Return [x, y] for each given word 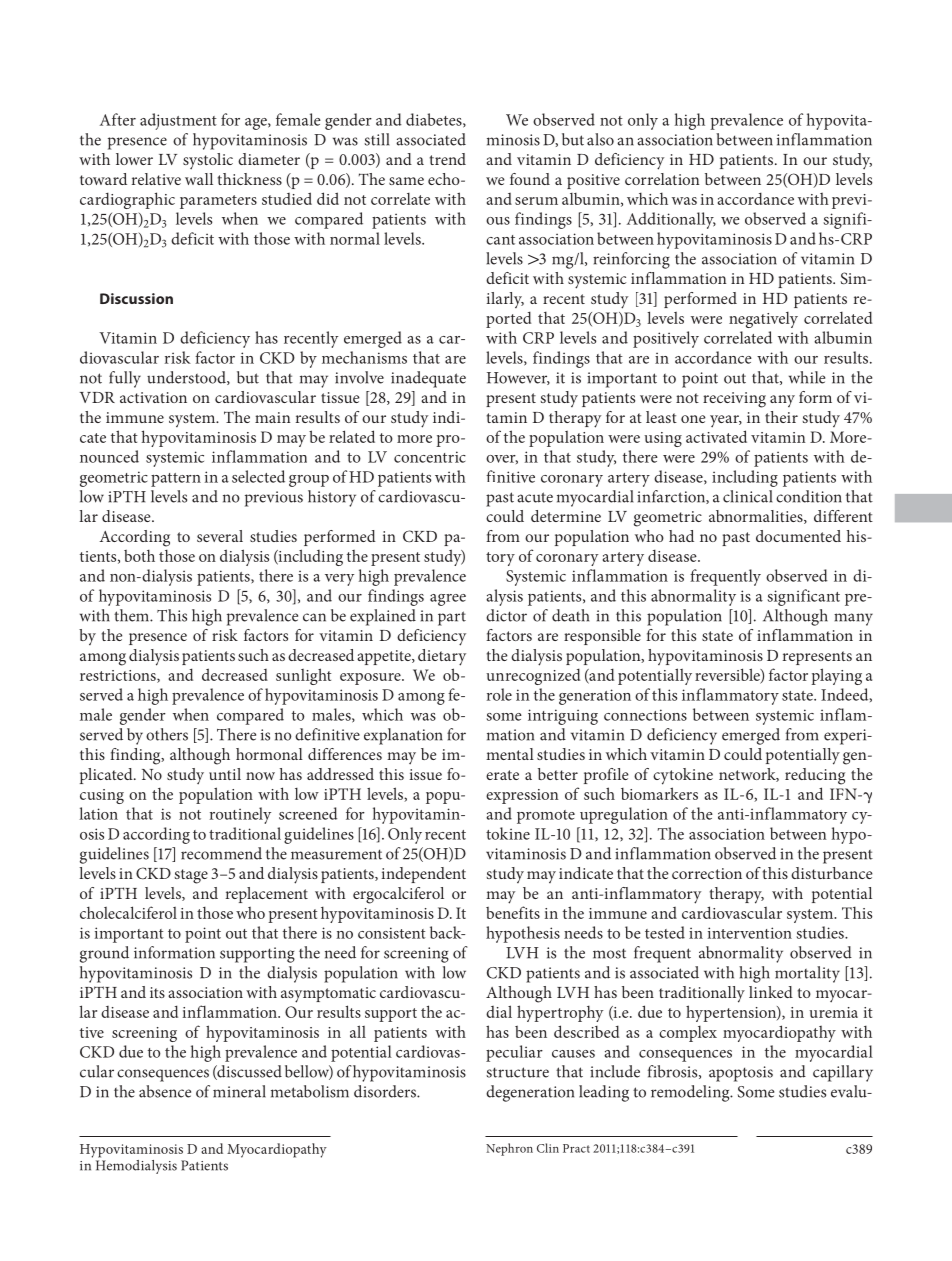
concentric [430, 457]
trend [447, 159]
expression [522, 796]
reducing [815, 776]
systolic [208, 161]
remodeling [691, 1093]
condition [809, 496]
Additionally [671, 220]
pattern [176, 480]
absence [165, 1091]
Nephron [509, 1149]
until [225, 774]
